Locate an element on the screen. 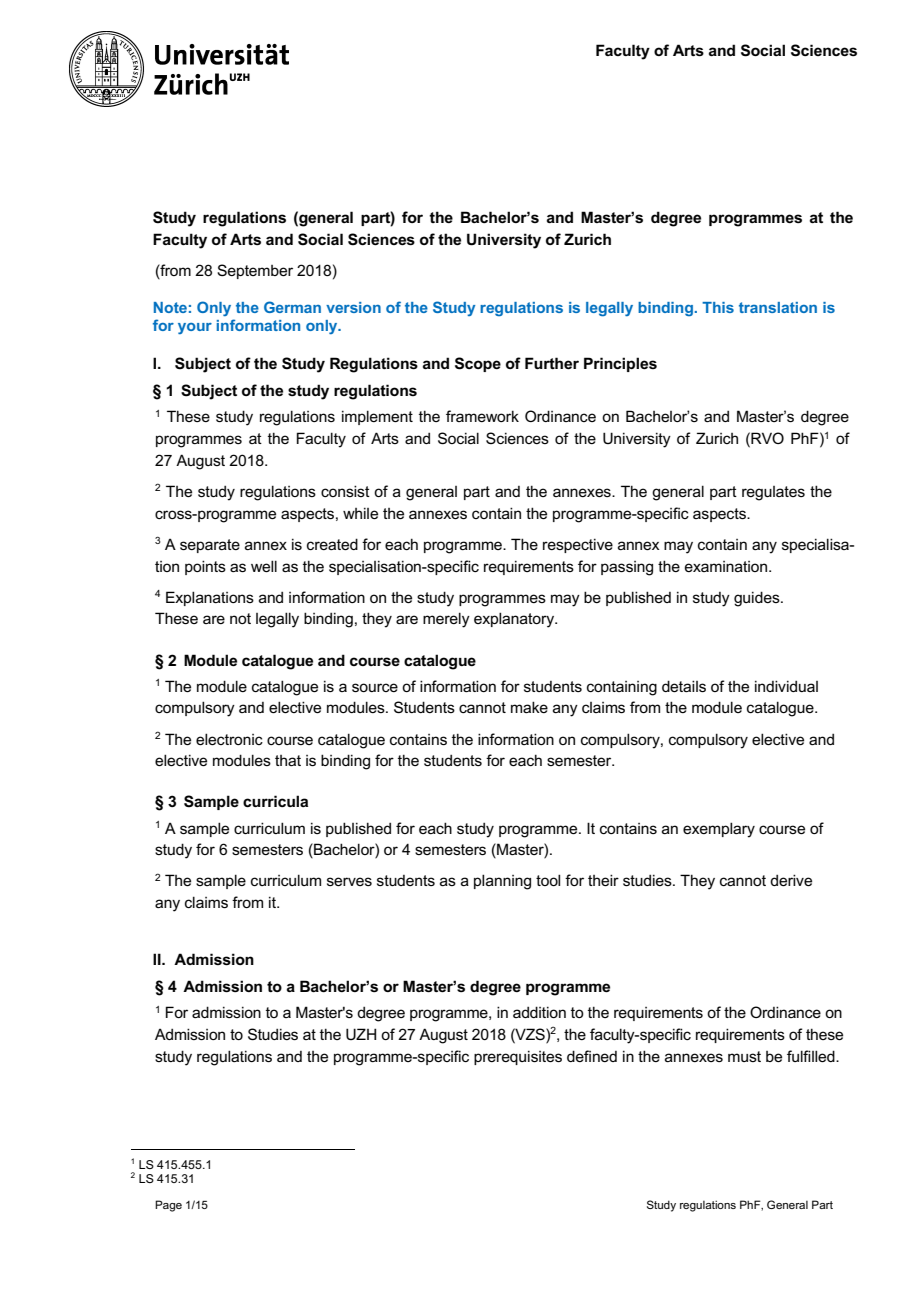  September is located at coordinates (255, 271).
